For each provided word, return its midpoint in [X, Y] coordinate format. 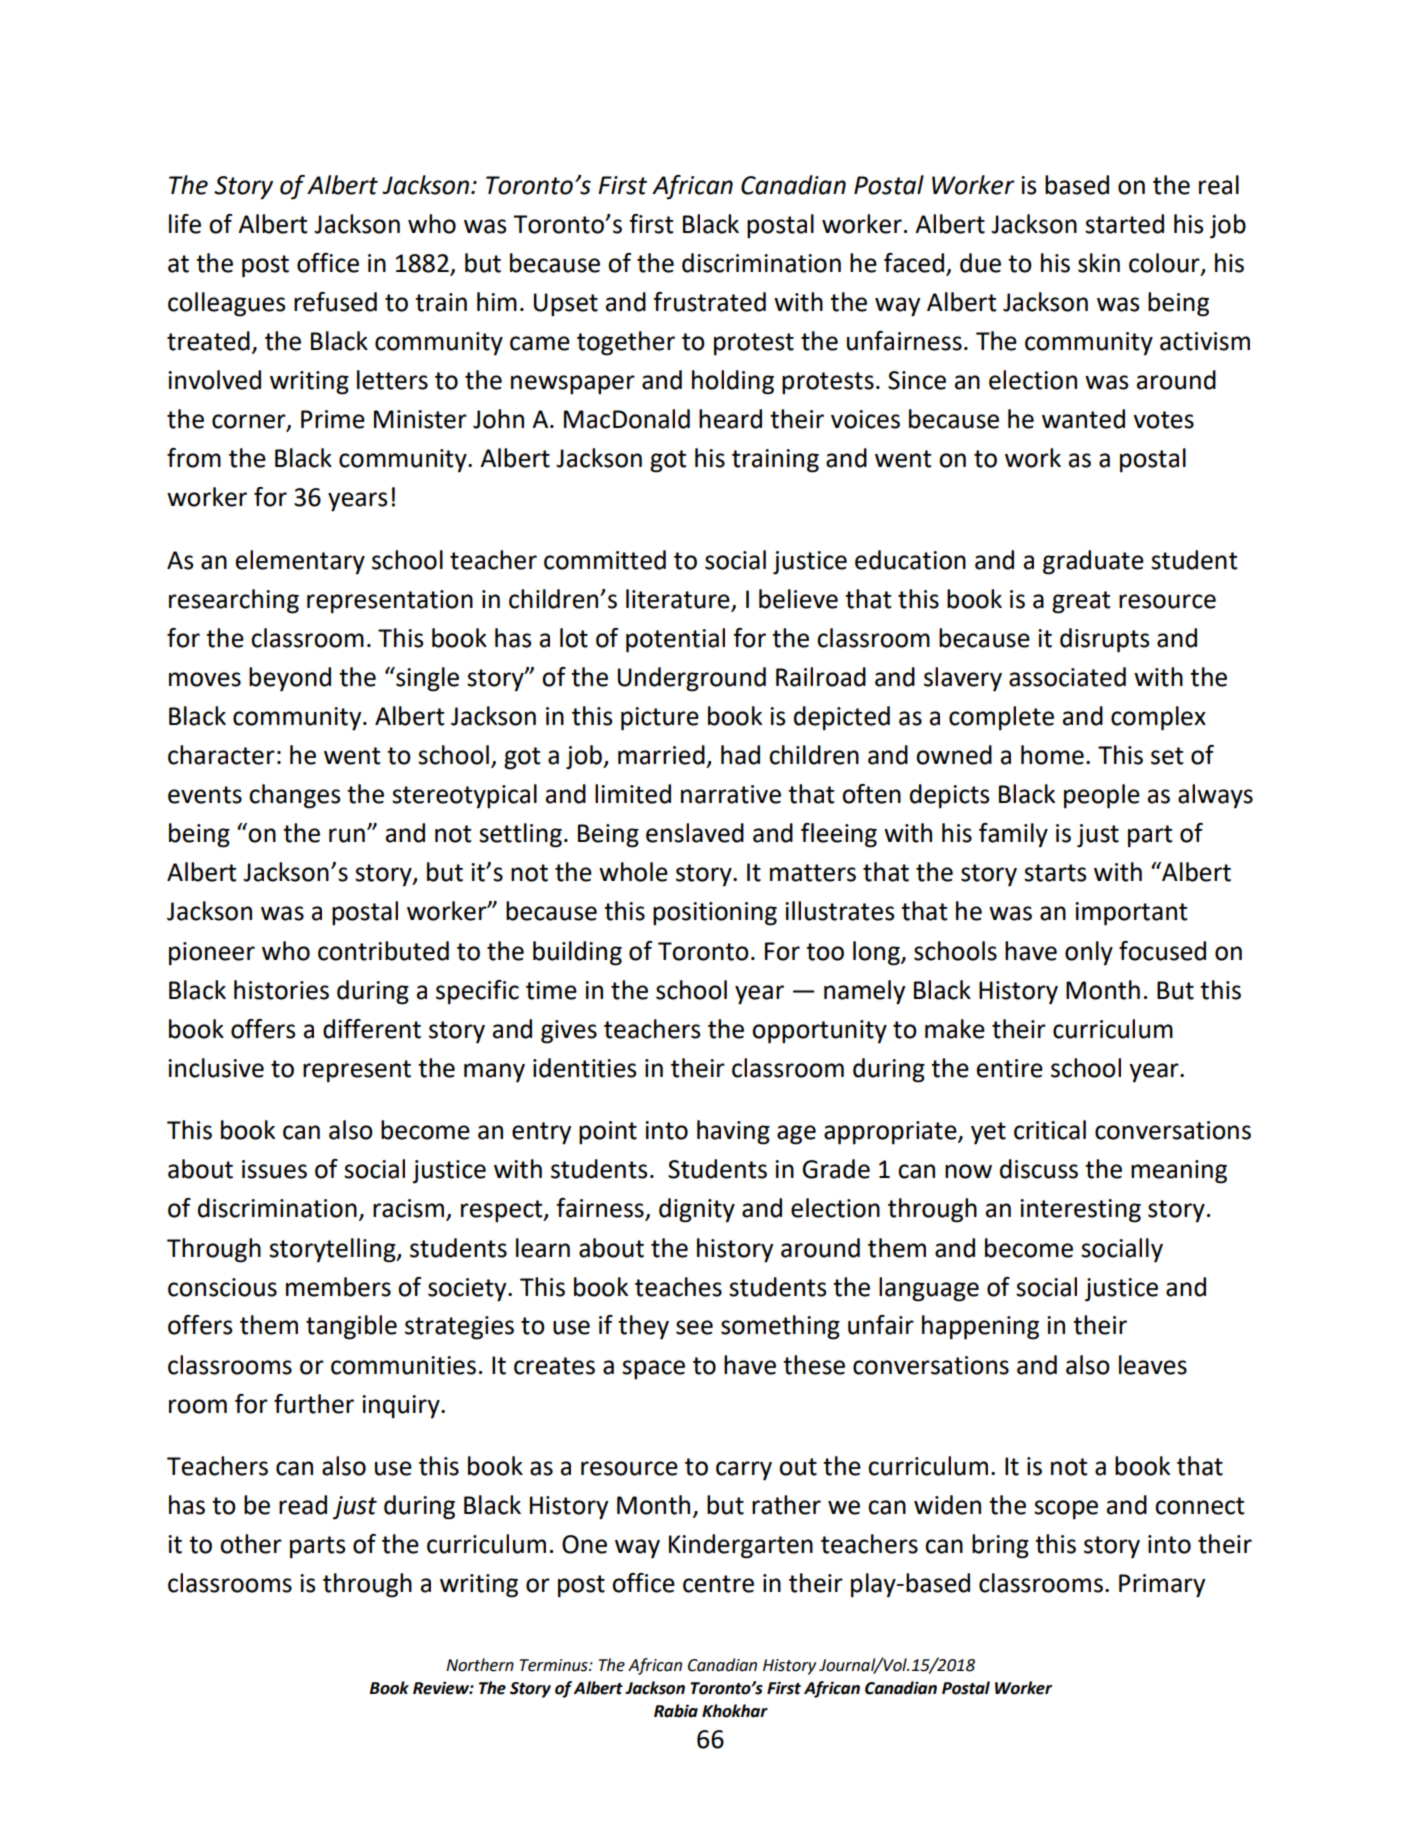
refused [335, 302]
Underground [692, 679]
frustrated [709, 302]
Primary [1162, 1586]
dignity [697, 1210]
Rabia [676, 1711]
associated [1067, 677]
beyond [290, 679]
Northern [480, 1665]
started [1124, 224]
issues [274, 1169]
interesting [1080, 1211]
